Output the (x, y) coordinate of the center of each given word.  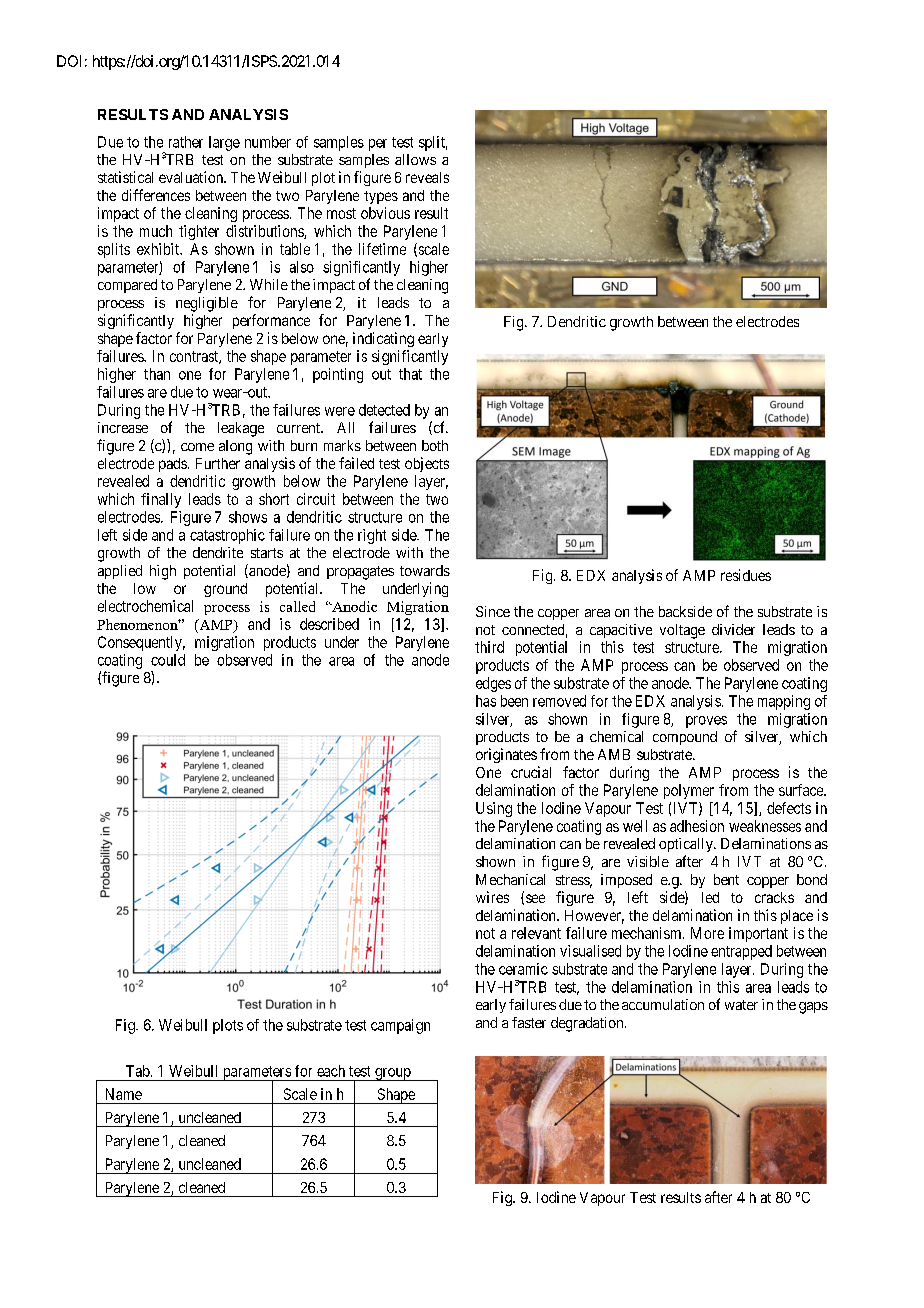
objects (427, 464)
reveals (427, 177)
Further (218, 463)
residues (746, 575)
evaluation (192, 177)
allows (415, 159)
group (393, 1074)
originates (506, 755)
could (168, 660)
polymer (689, 791)
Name (124, 1094)
